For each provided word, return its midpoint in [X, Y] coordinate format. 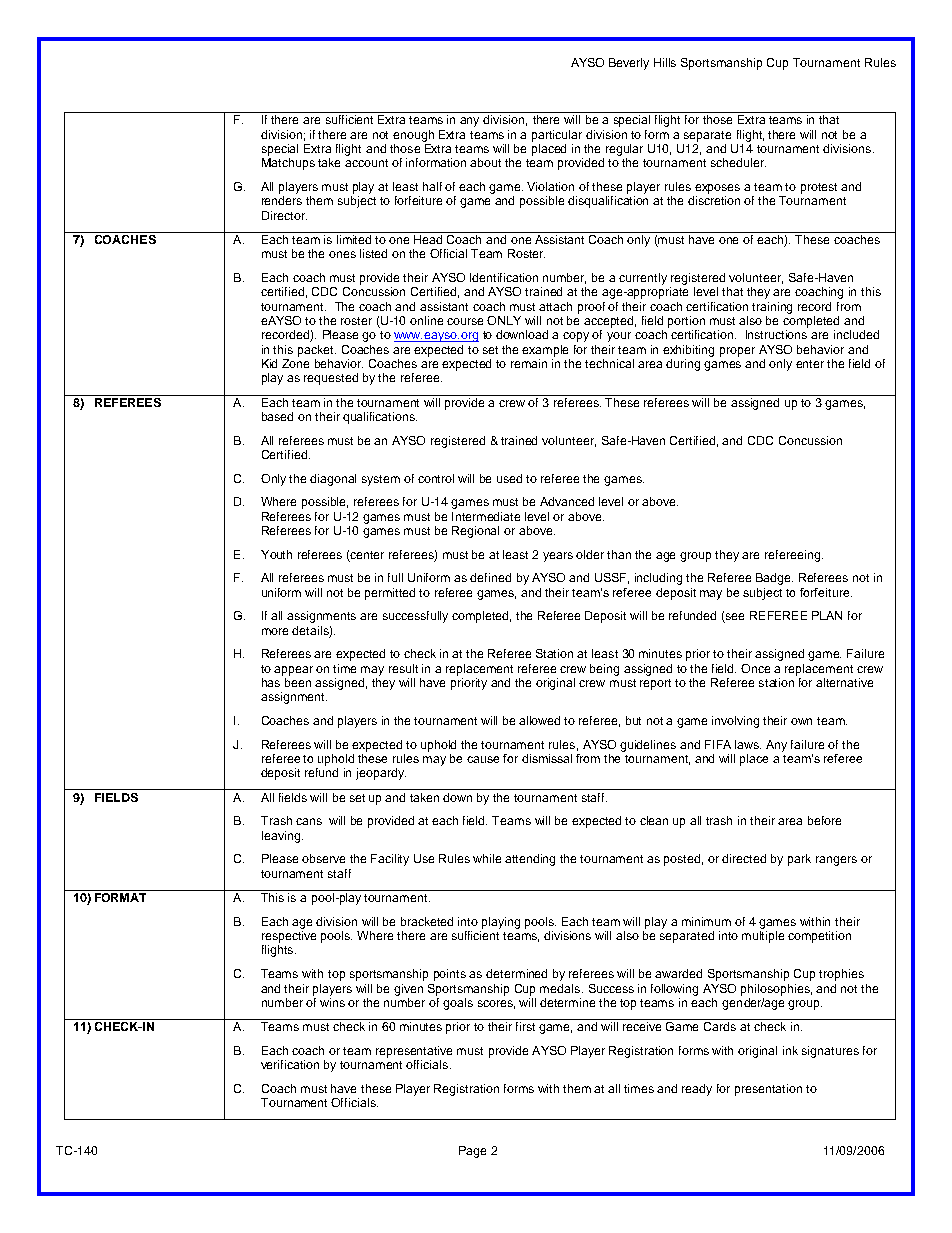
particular [557, 136]
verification [290, 1064]
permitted [390, 594]
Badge [774, 579]
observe [323, 858]
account [366, 163]
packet [317, 351]
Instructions [776, 334]
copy [576, 337]
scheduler [738, 162]
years [558, 557]
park [799, 860]
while [487, 858]
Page [472, 1152]
